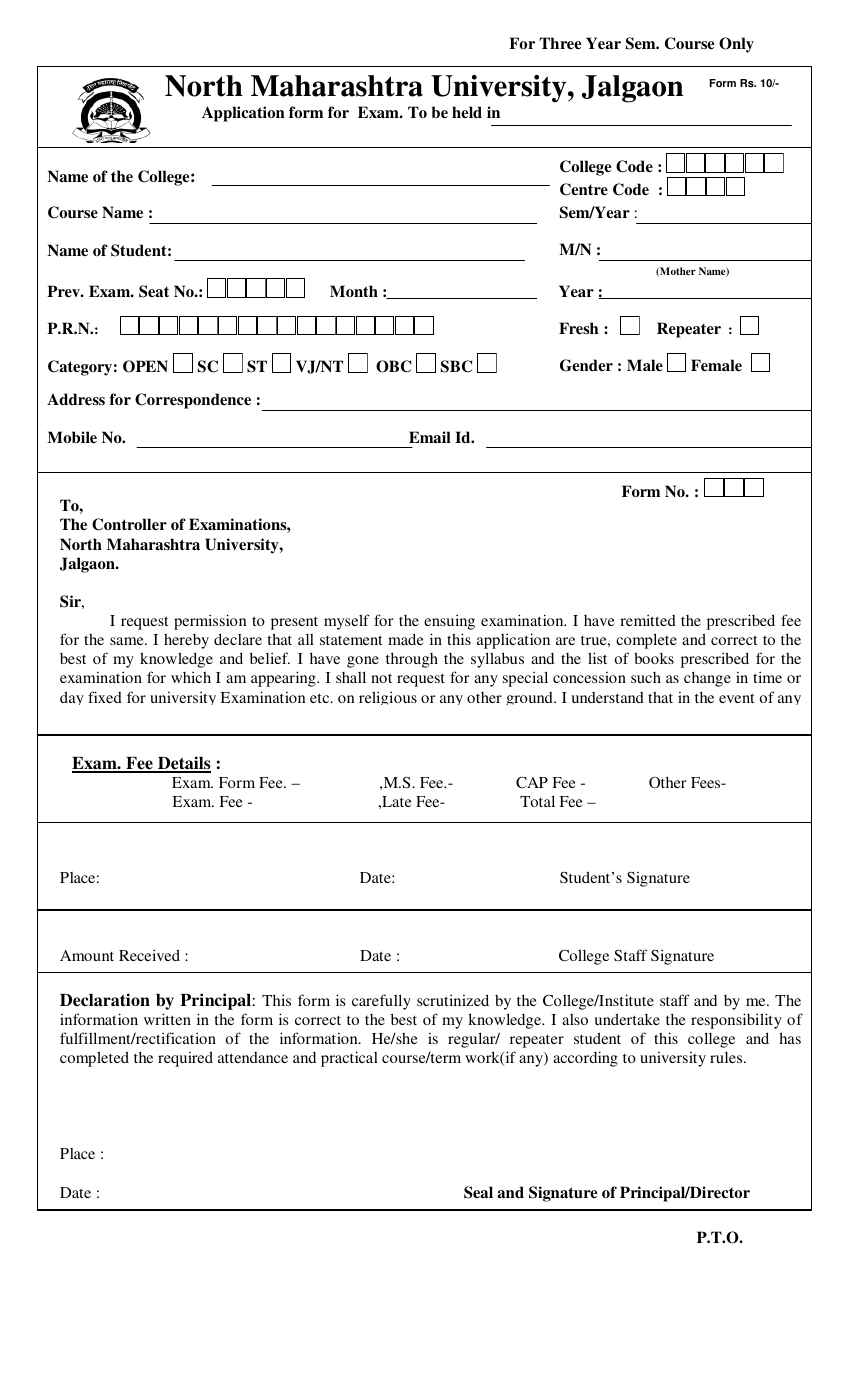 This image has width=849, height=1400. What do you see at coordinates (449, 622) in the image?
I see `ensuing` at bounding box center [449, 622].
